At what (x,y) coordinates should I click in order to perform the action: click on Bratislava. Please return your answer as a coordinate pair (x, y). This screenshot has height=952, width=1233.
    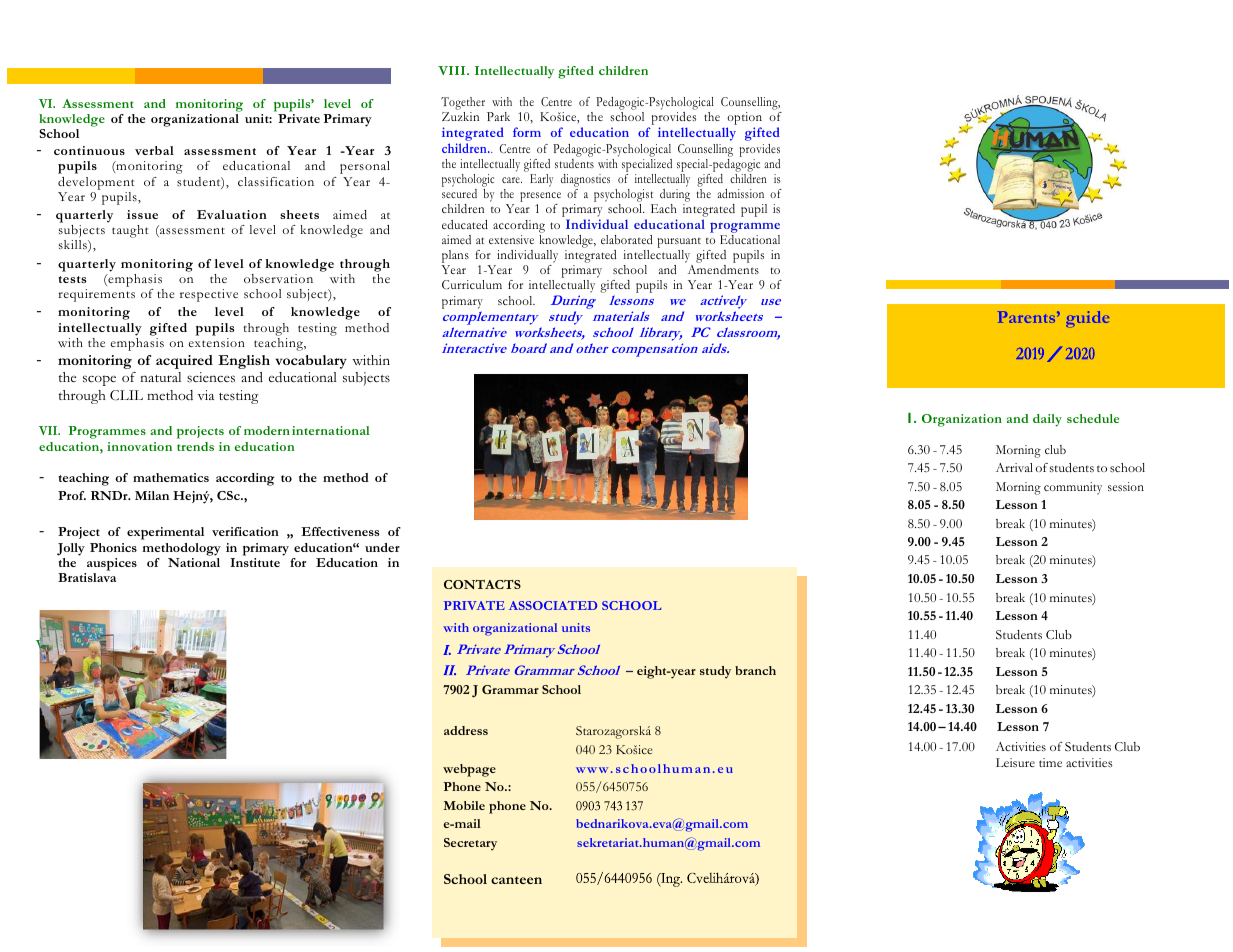
    Looking at the image, I should click on (87, 577).
